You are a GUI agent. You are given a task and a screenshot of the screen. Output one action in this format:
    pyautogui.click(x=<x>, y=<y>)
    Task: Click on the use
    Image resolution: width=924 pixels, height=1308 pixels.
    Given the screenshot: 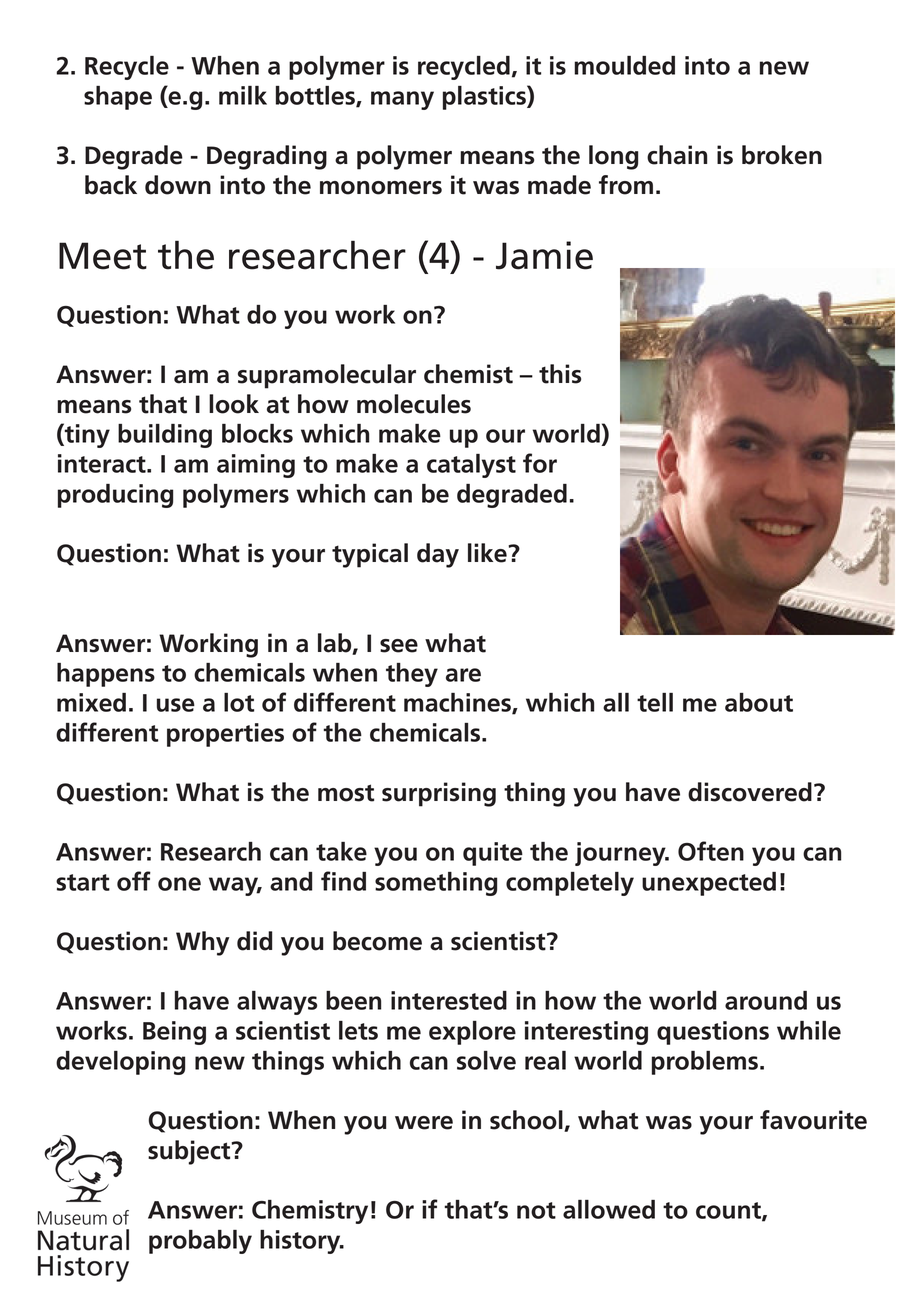 What is the action you would take?
    pyautogui.click(x=176, y=705)
